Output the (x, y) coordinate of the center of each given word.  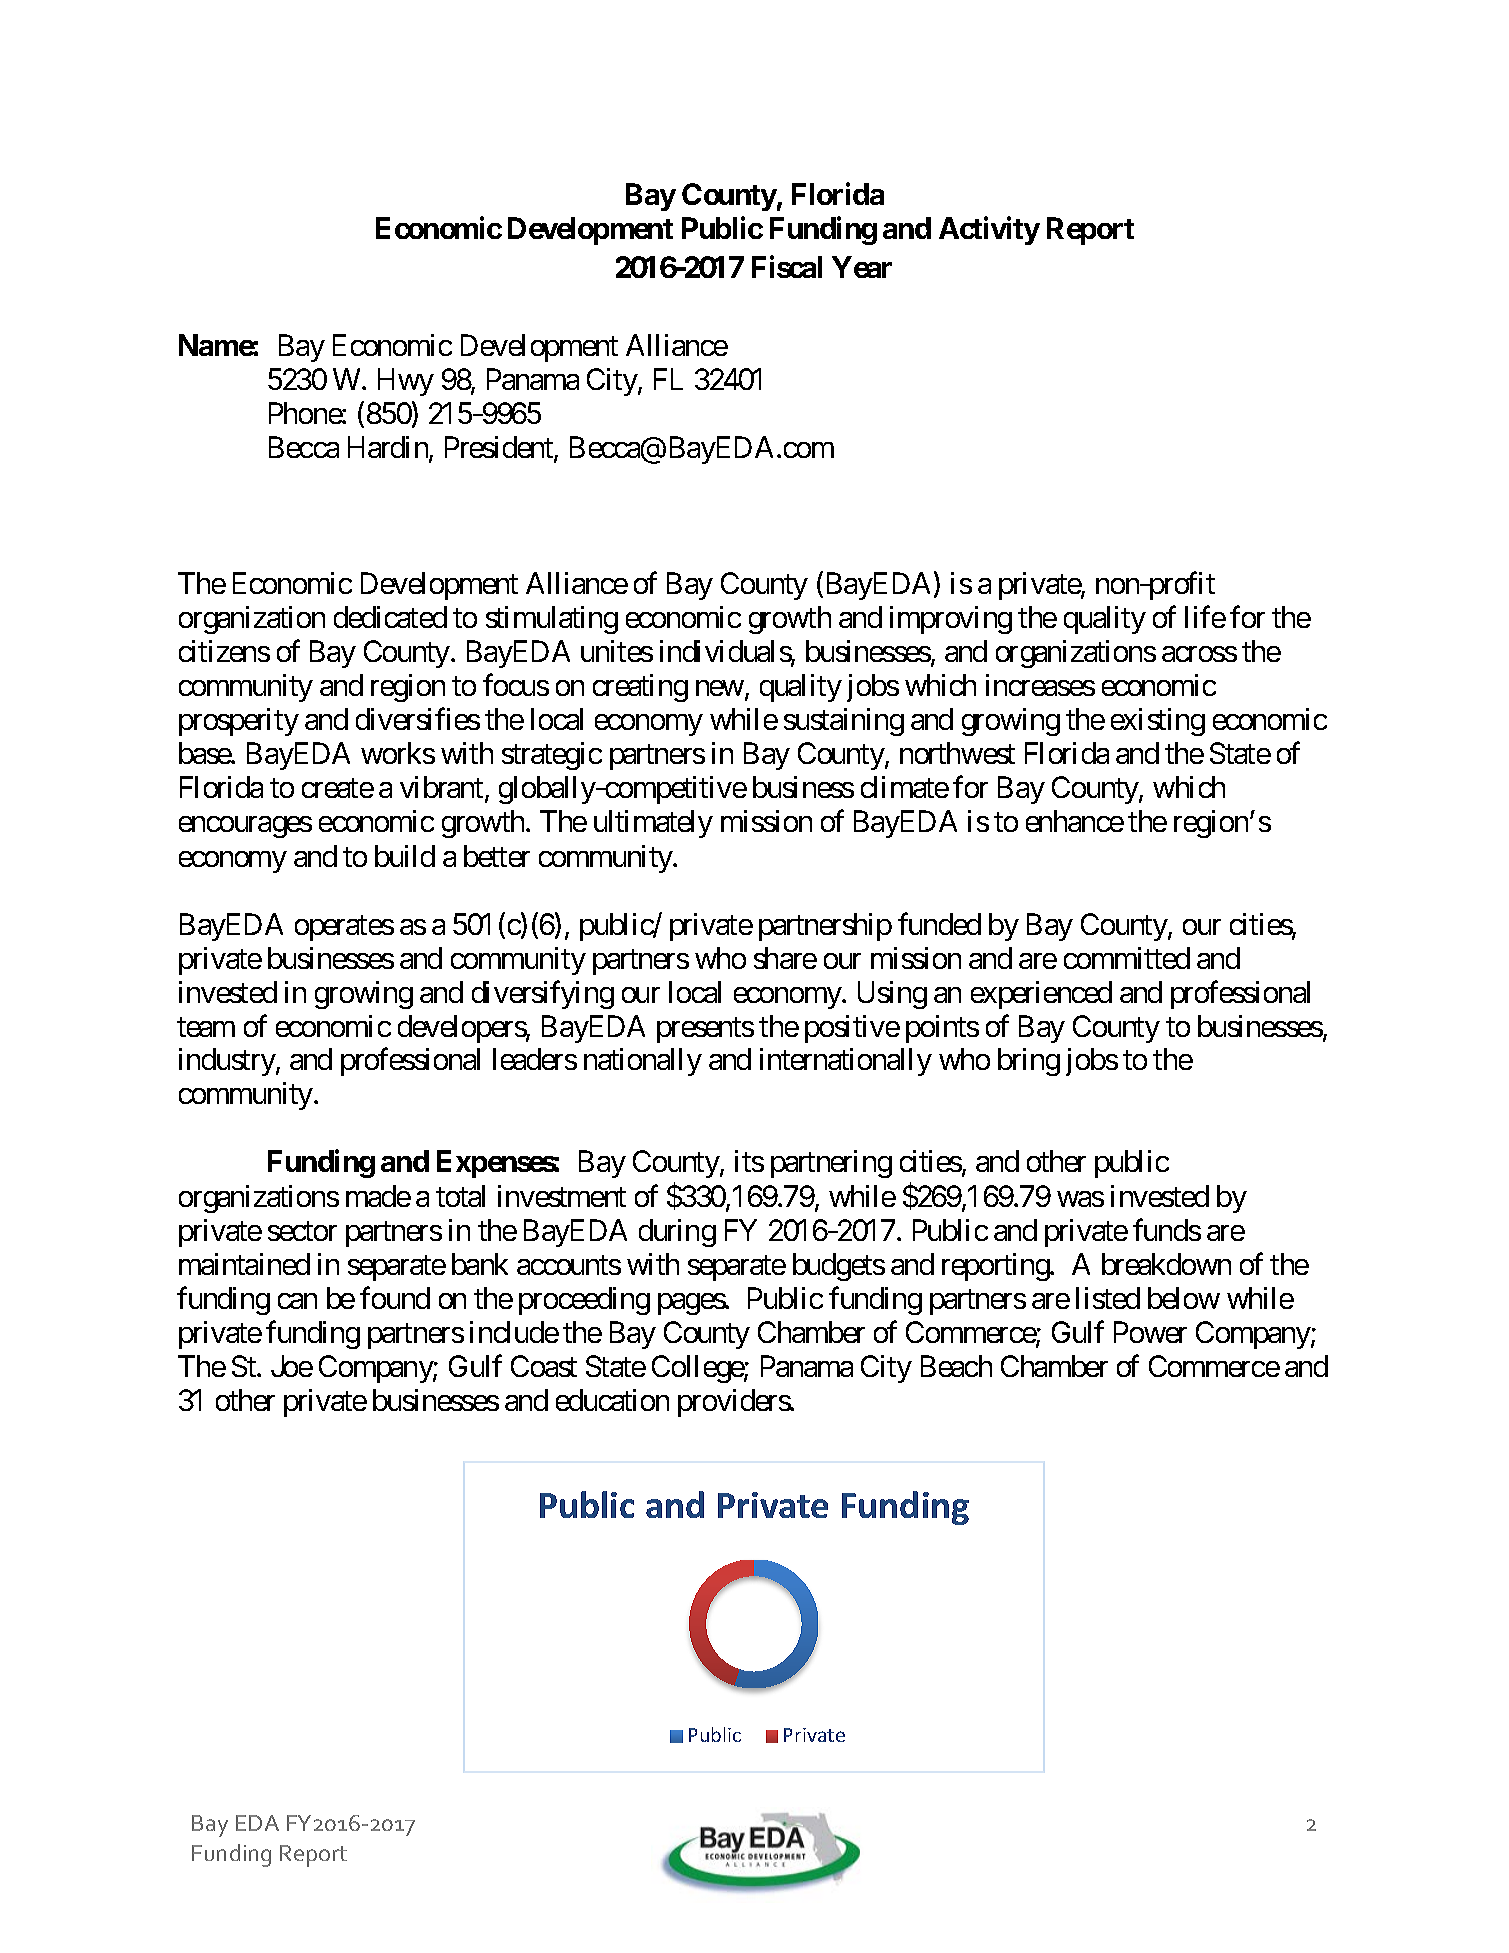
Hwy (406, 382)
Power (1150, 1332)
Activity (989, 230)
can (297, 1301)
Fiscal (787, 266)
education (612, 1400)
